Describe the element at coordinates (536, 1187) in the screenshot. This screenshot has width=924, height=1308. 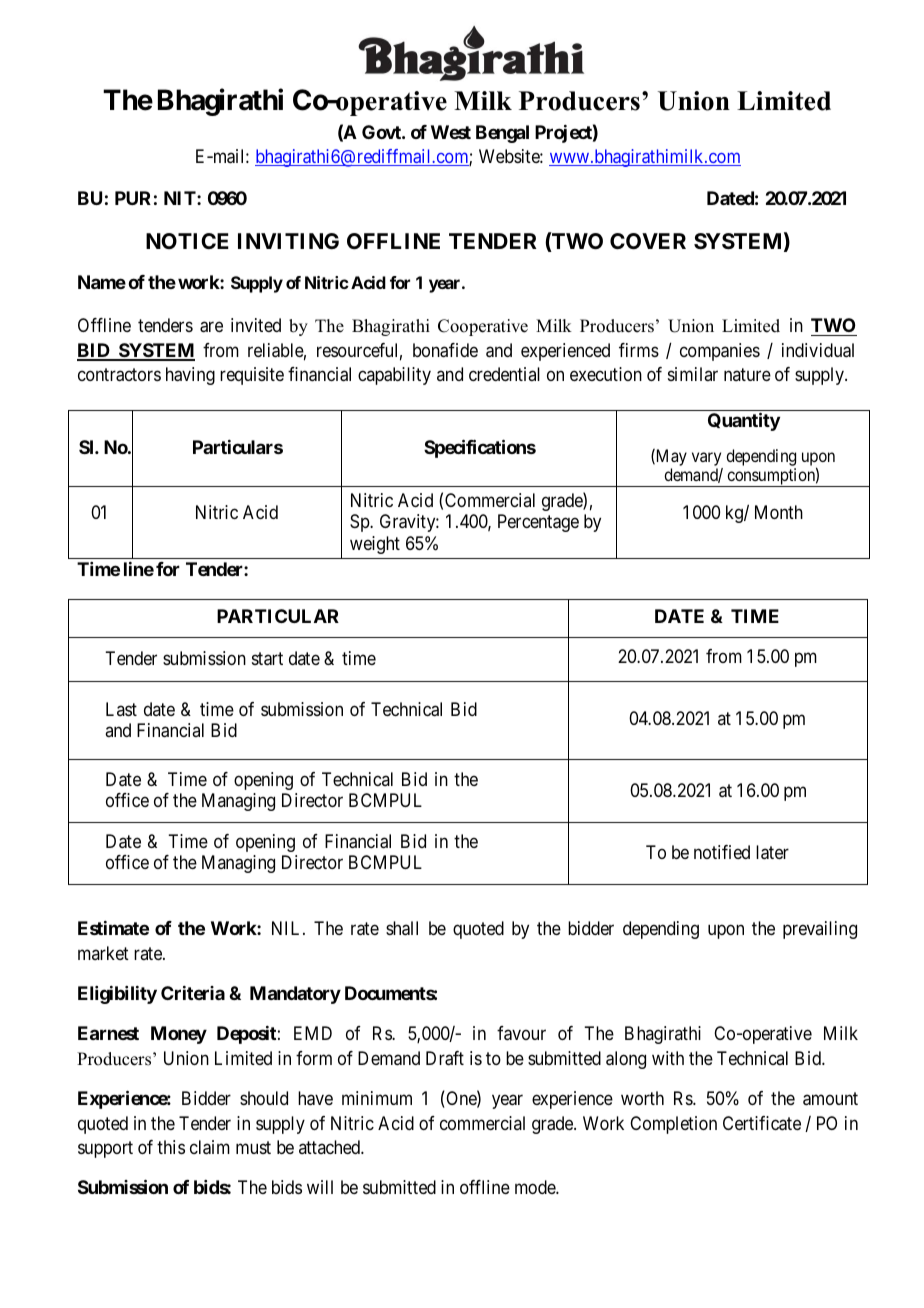
I see `mode` at that location.
